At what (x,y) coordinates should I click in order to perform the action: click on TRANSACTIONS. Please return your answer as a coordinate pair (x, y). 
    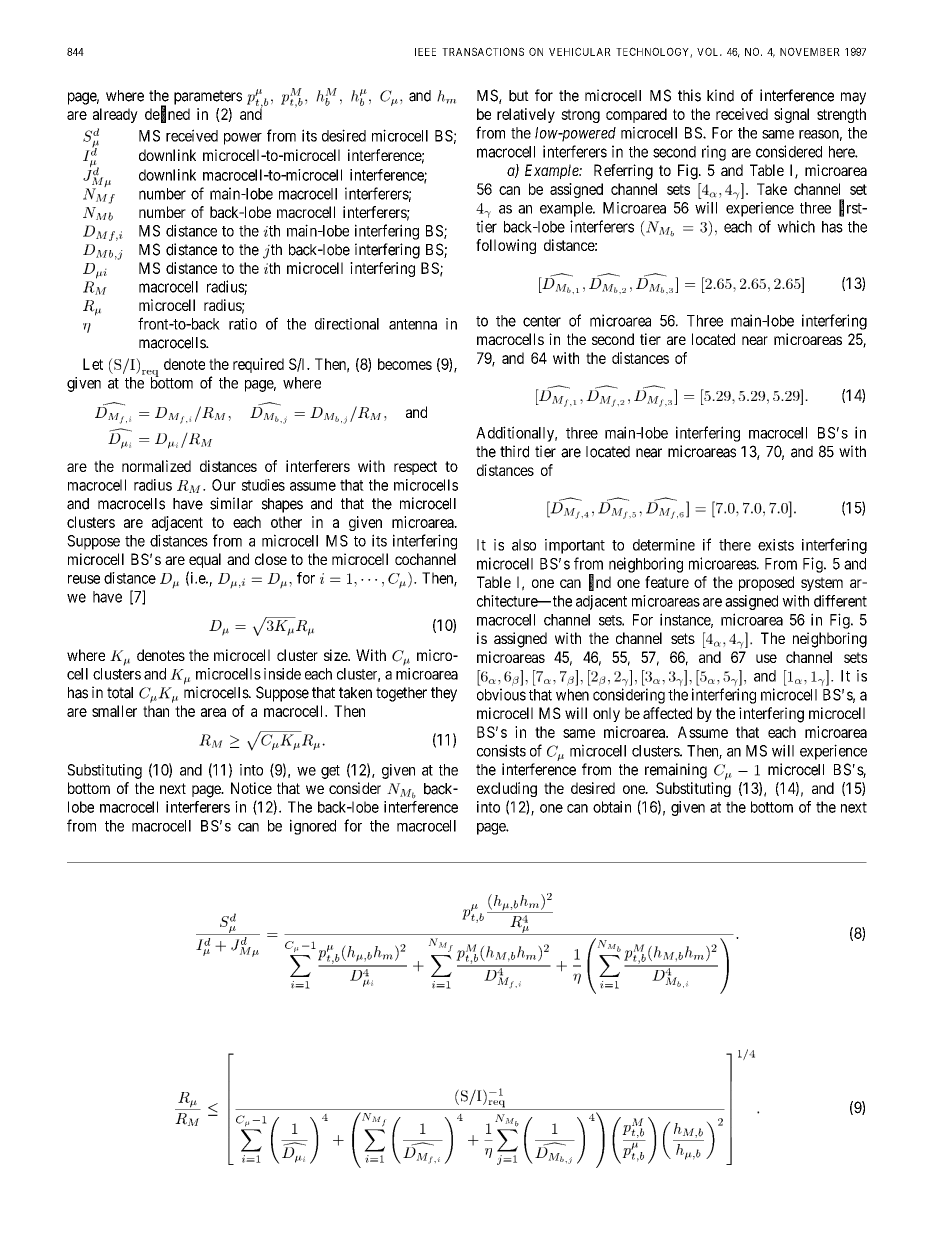
    Looking at the image, I should click on (483, 51).
